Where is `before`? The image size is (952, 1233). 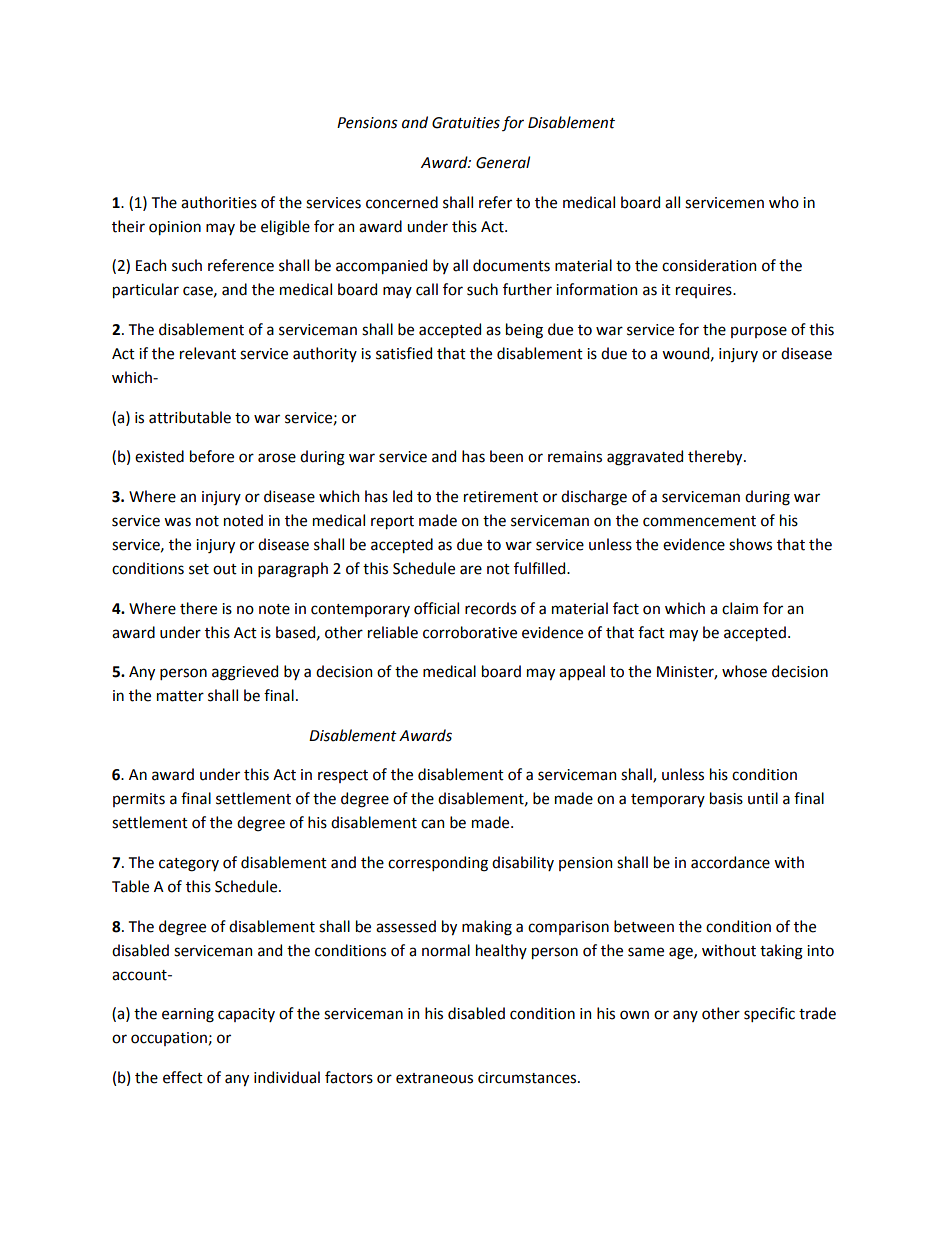 before is located at coordinates (212, 456).
